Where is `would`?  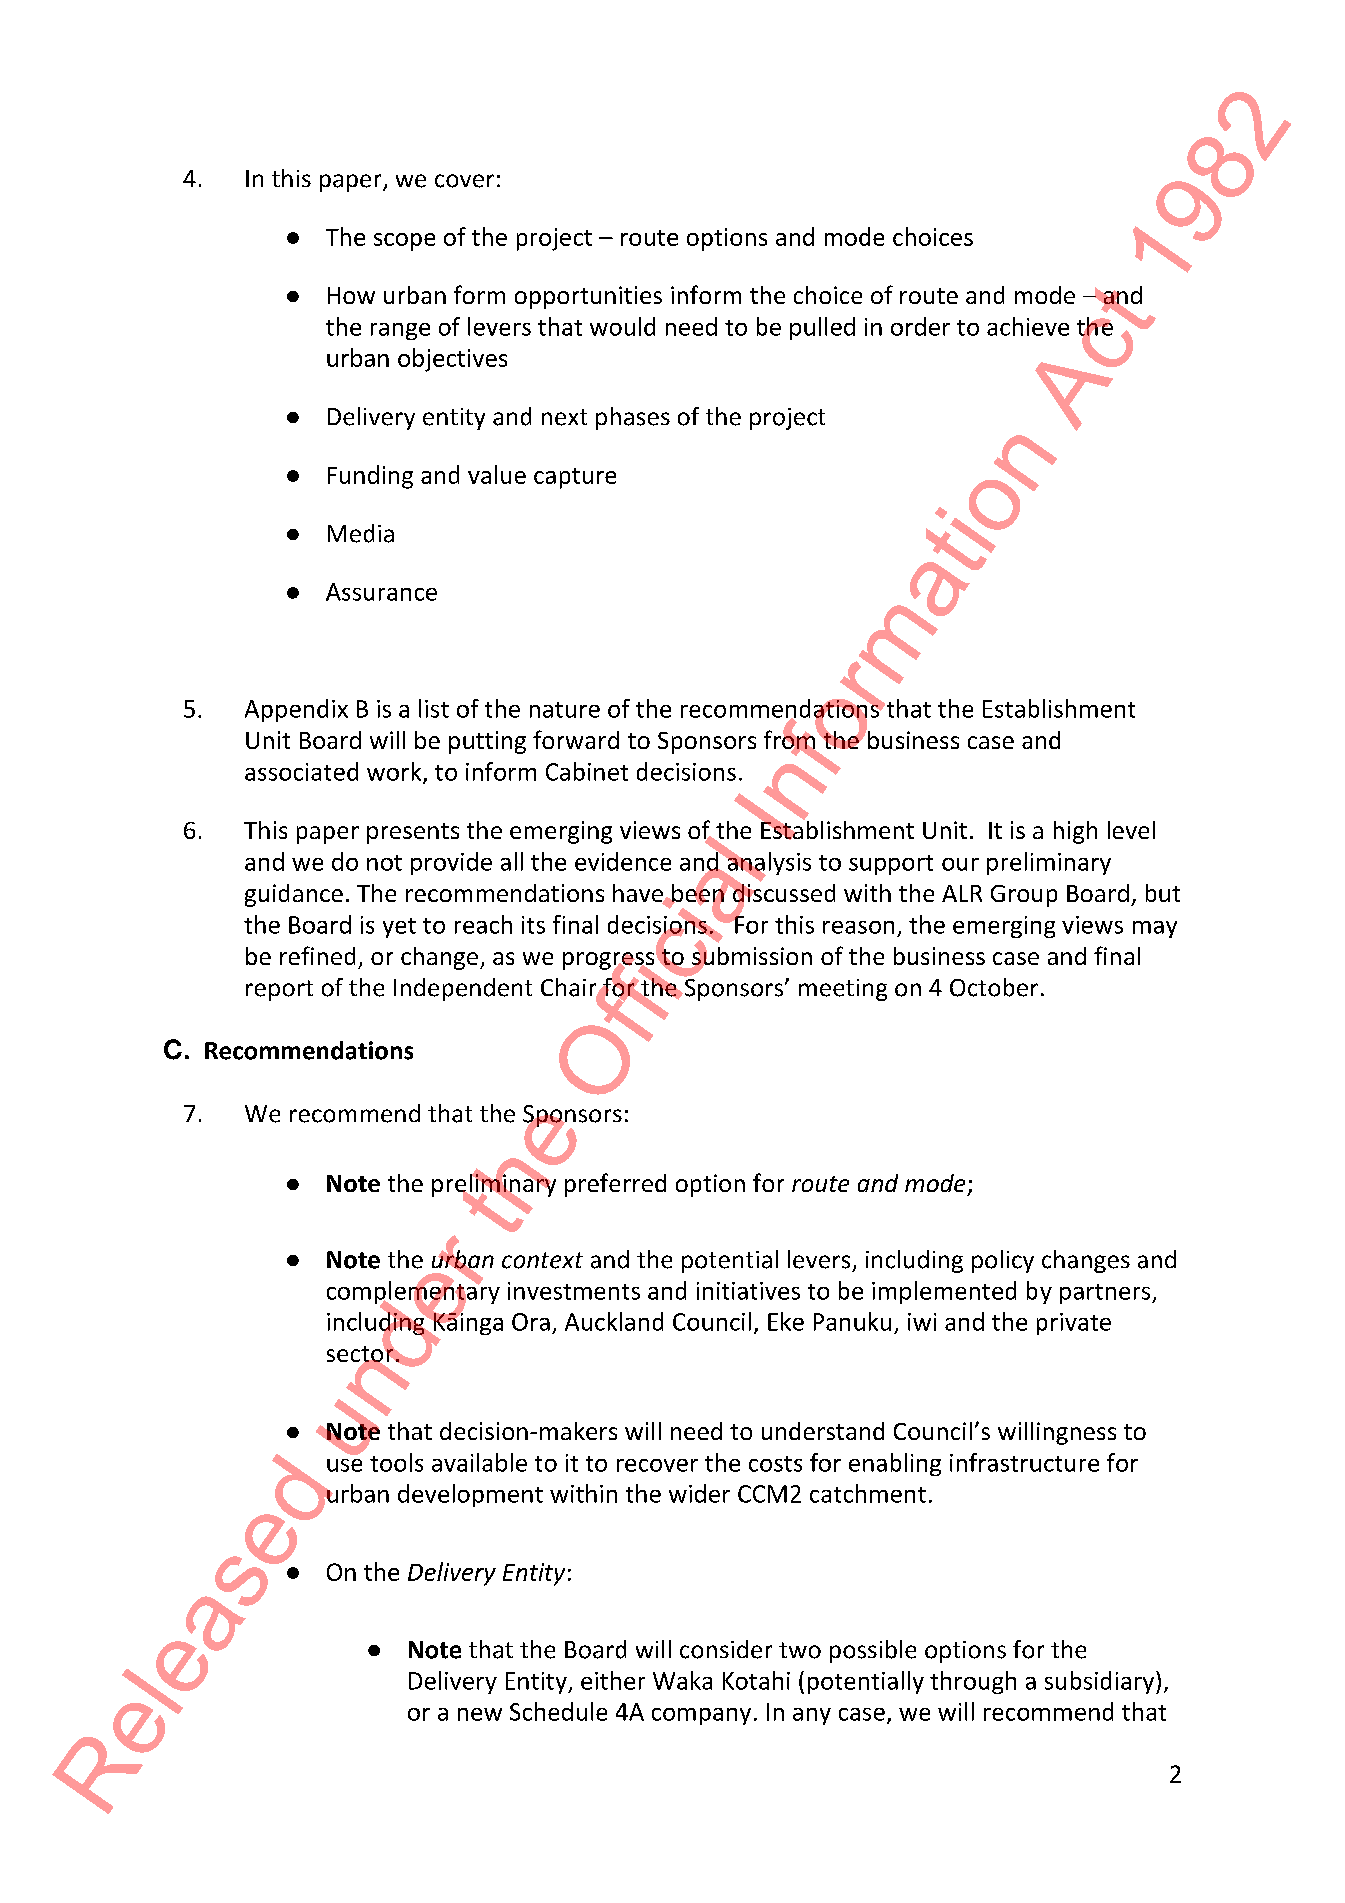 would is located at coordinates (622, 326).
